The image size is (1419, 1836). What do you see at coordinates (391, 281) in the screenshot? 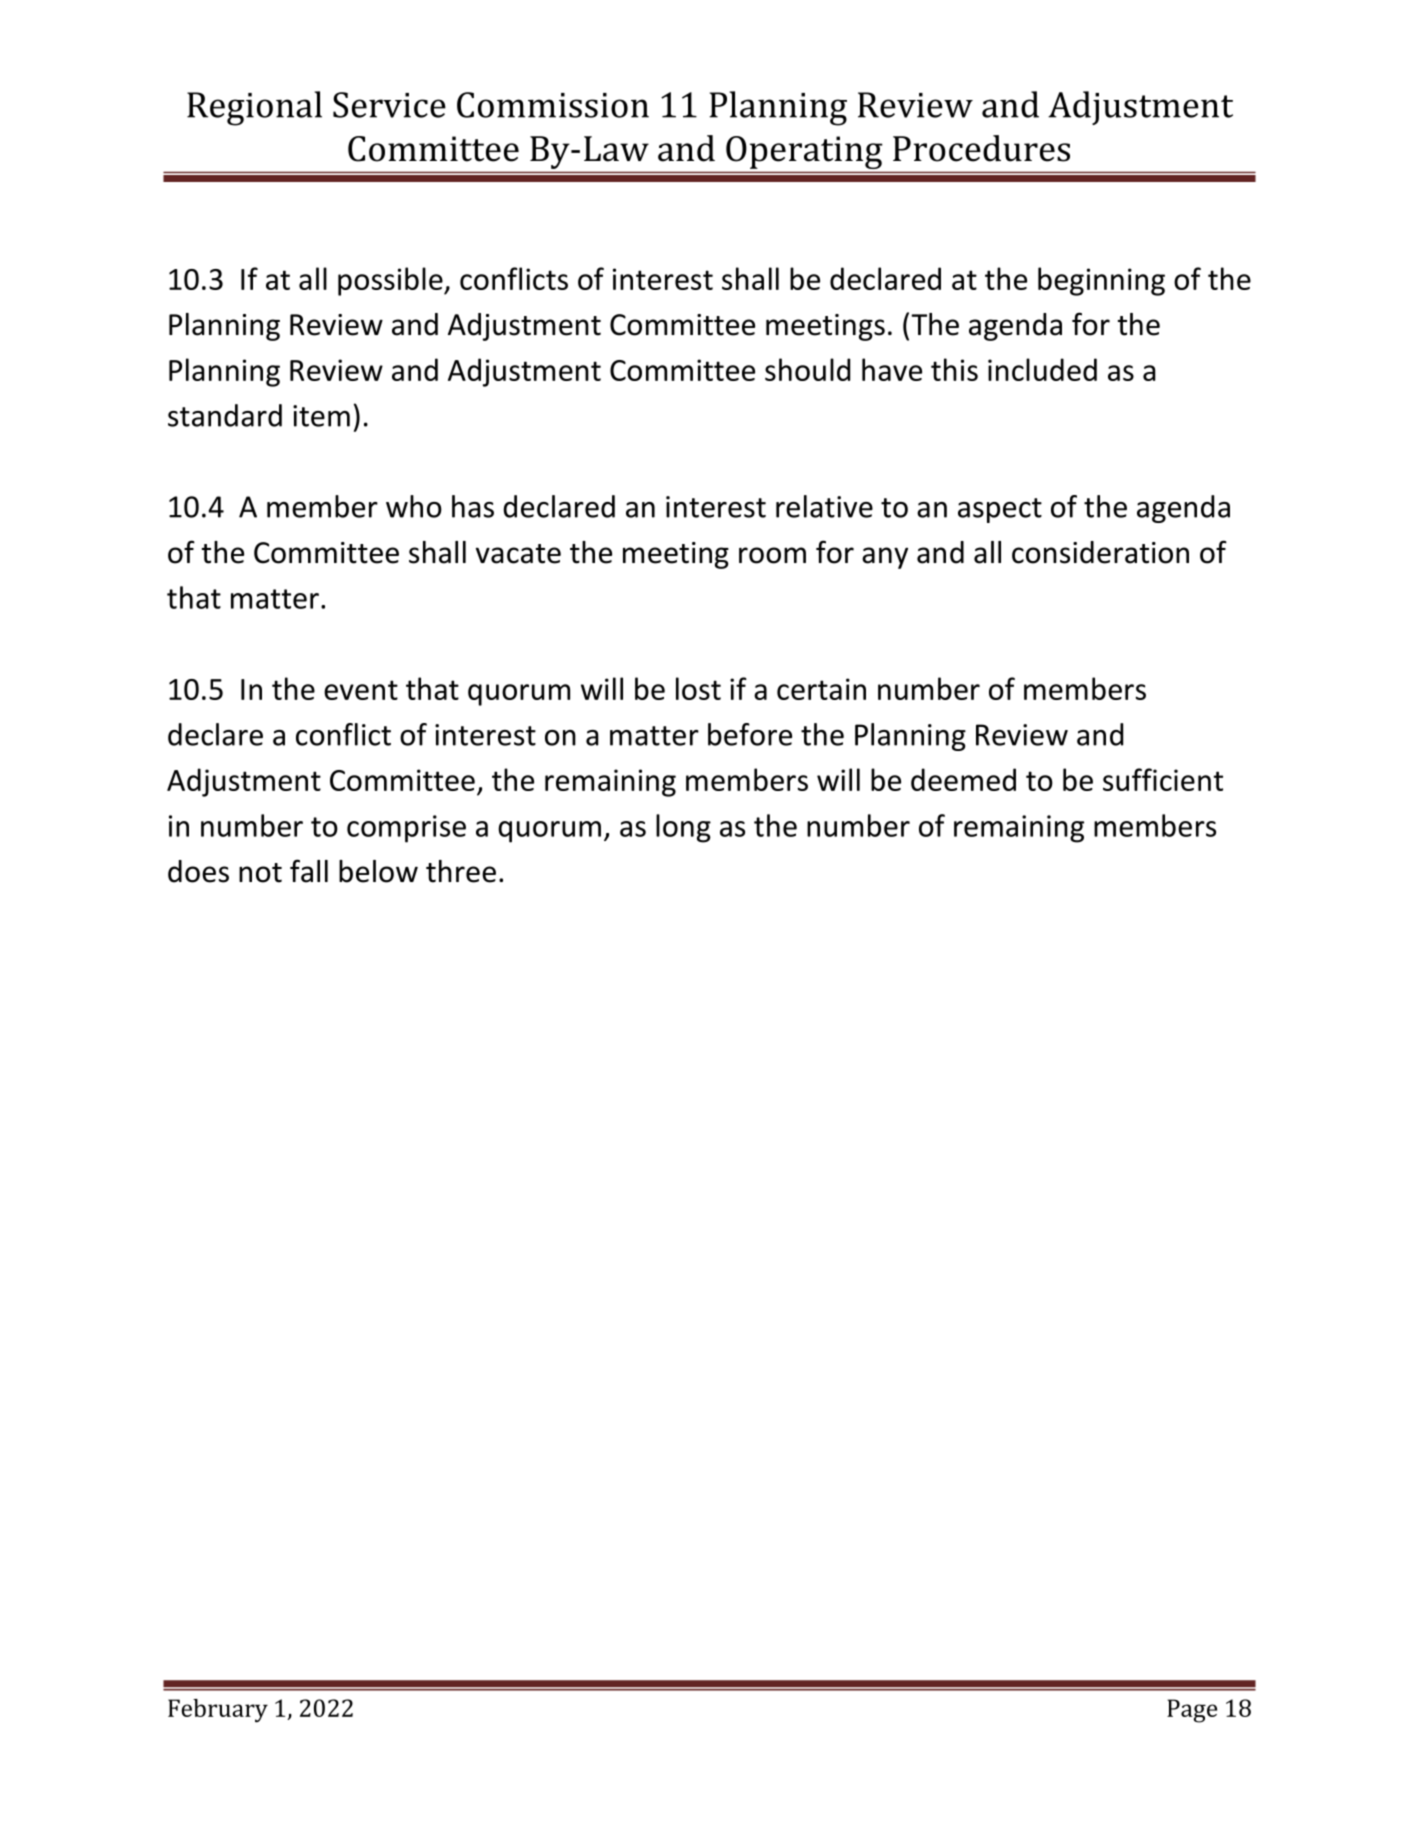
I see `possible` at bounding box center [391, 281].
